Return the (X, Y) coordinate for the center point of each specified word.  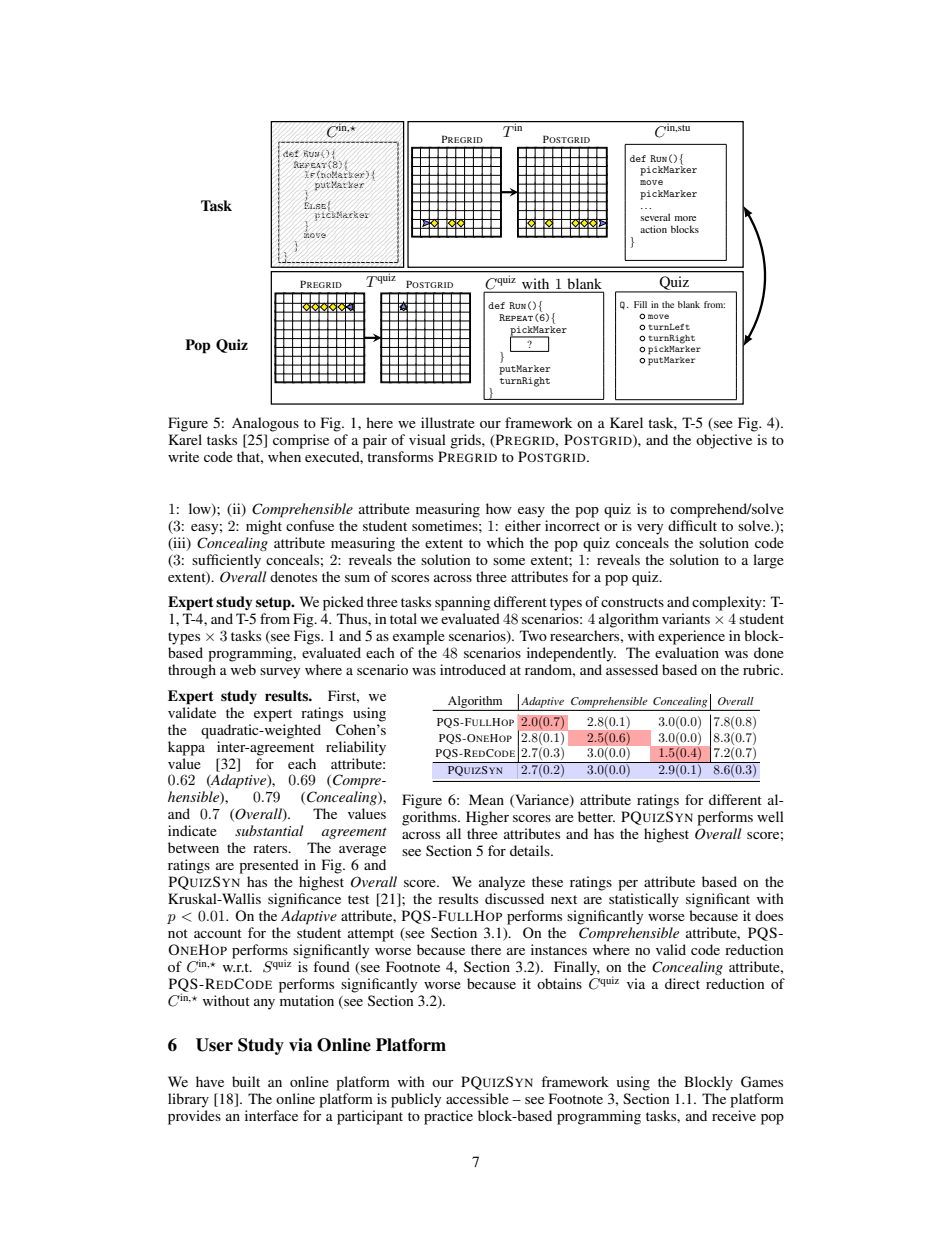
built (246, 1081)
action (653, 229)
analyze (502, 883)
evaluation (687, 652)
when (284, 456)
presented (269, 866)
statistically (644, 900)
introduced (473, 669)
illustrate (448, 422)
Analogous (265, 424)
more (685, 218)
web (243, 669)
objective (724, 441)
